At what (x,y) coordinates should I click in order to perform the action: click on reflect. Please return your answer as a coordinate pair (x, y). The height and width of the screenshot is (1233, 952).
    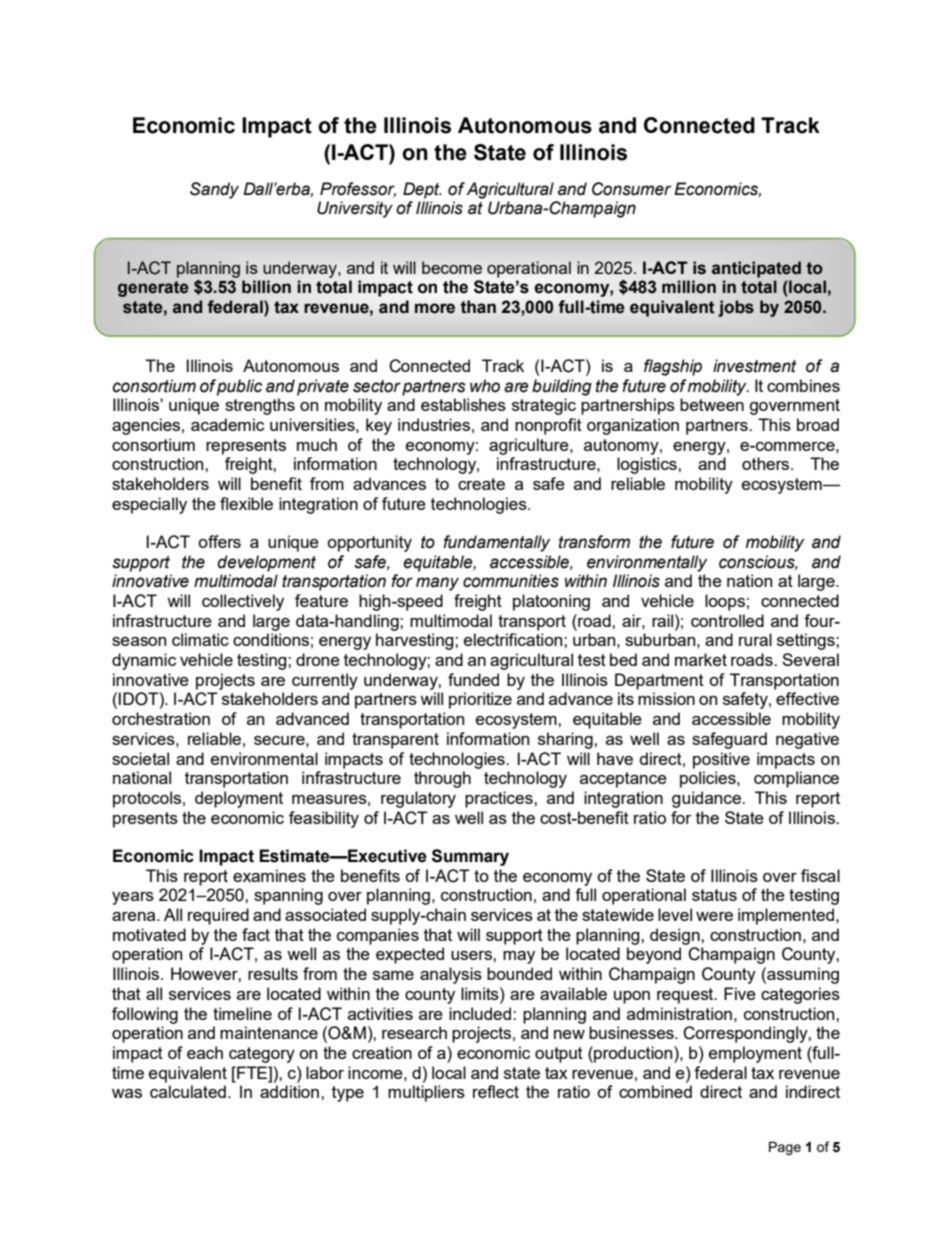
    Looking at the image, I should click on (496, 1091).
